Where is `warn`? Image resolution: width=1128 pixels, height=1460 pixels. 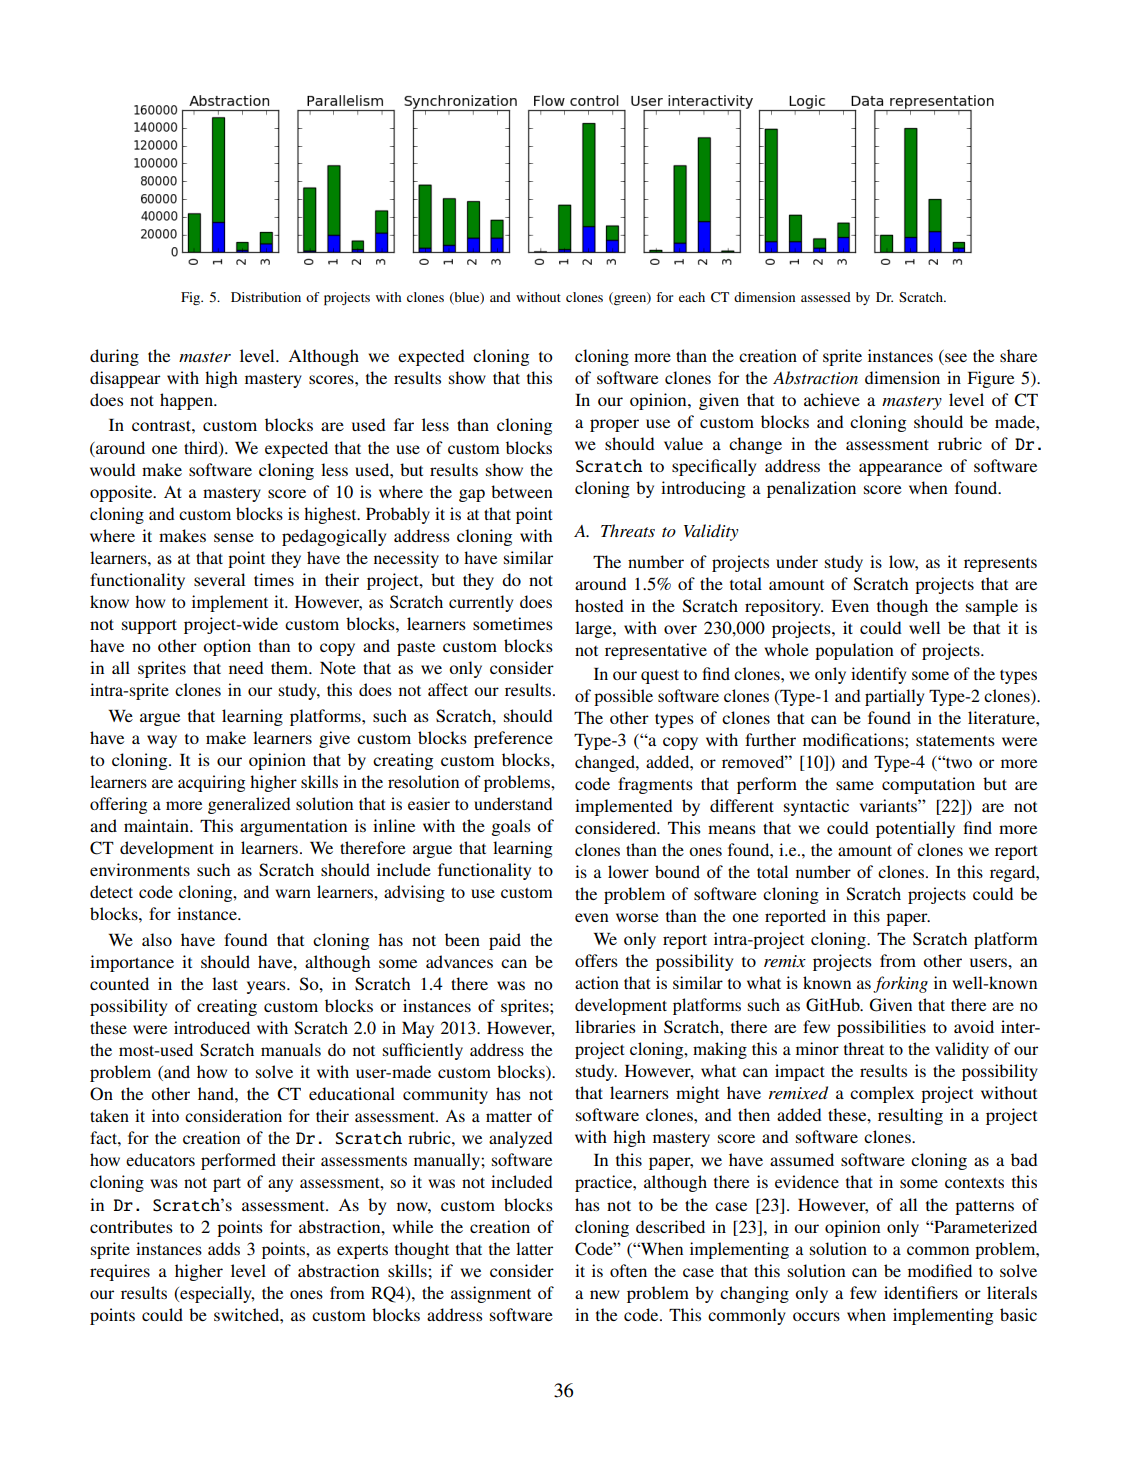
warn is located at coordinates (293, 893).
